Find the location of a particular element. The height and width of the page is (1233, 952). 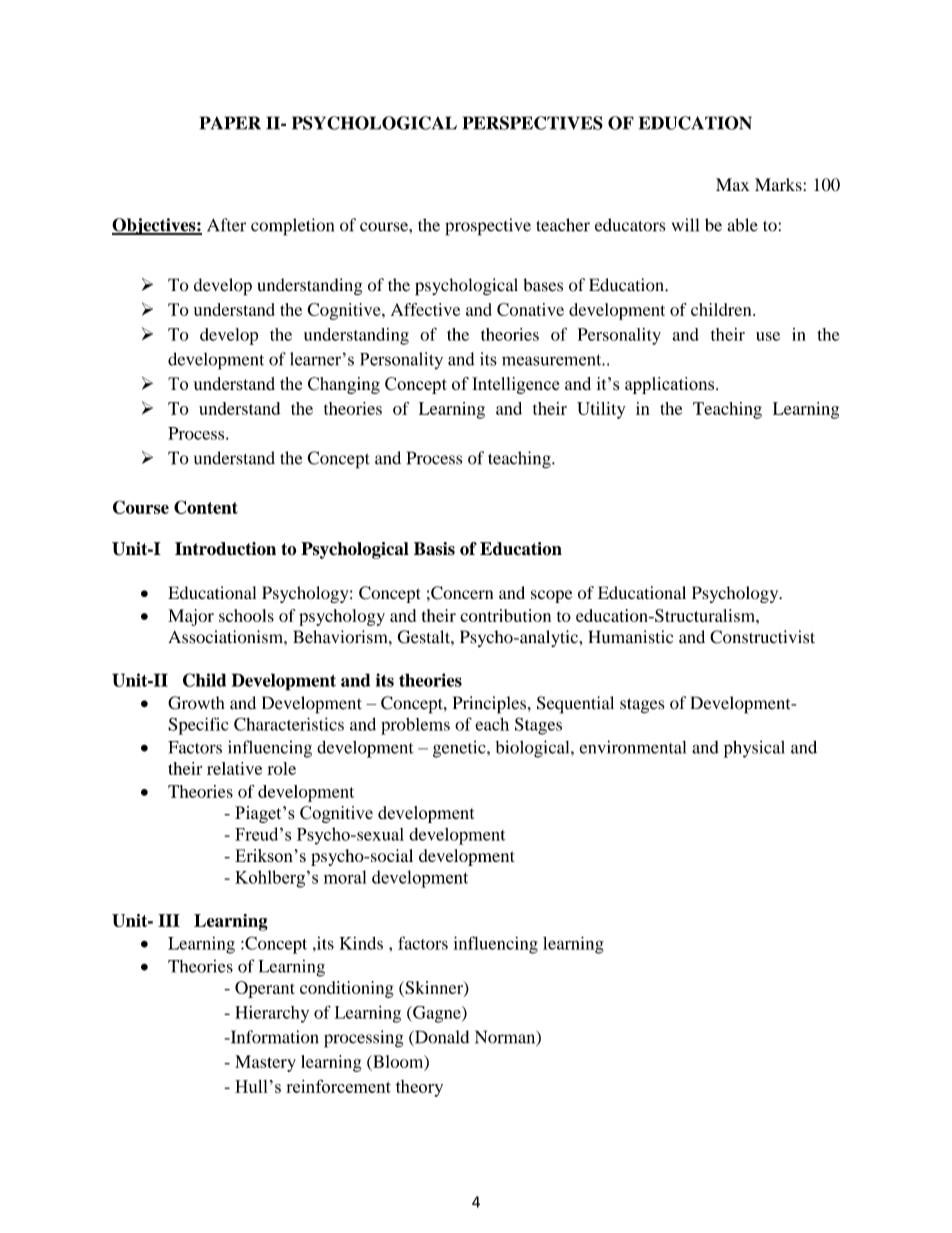

schools is located at coordinates (246, 615).
